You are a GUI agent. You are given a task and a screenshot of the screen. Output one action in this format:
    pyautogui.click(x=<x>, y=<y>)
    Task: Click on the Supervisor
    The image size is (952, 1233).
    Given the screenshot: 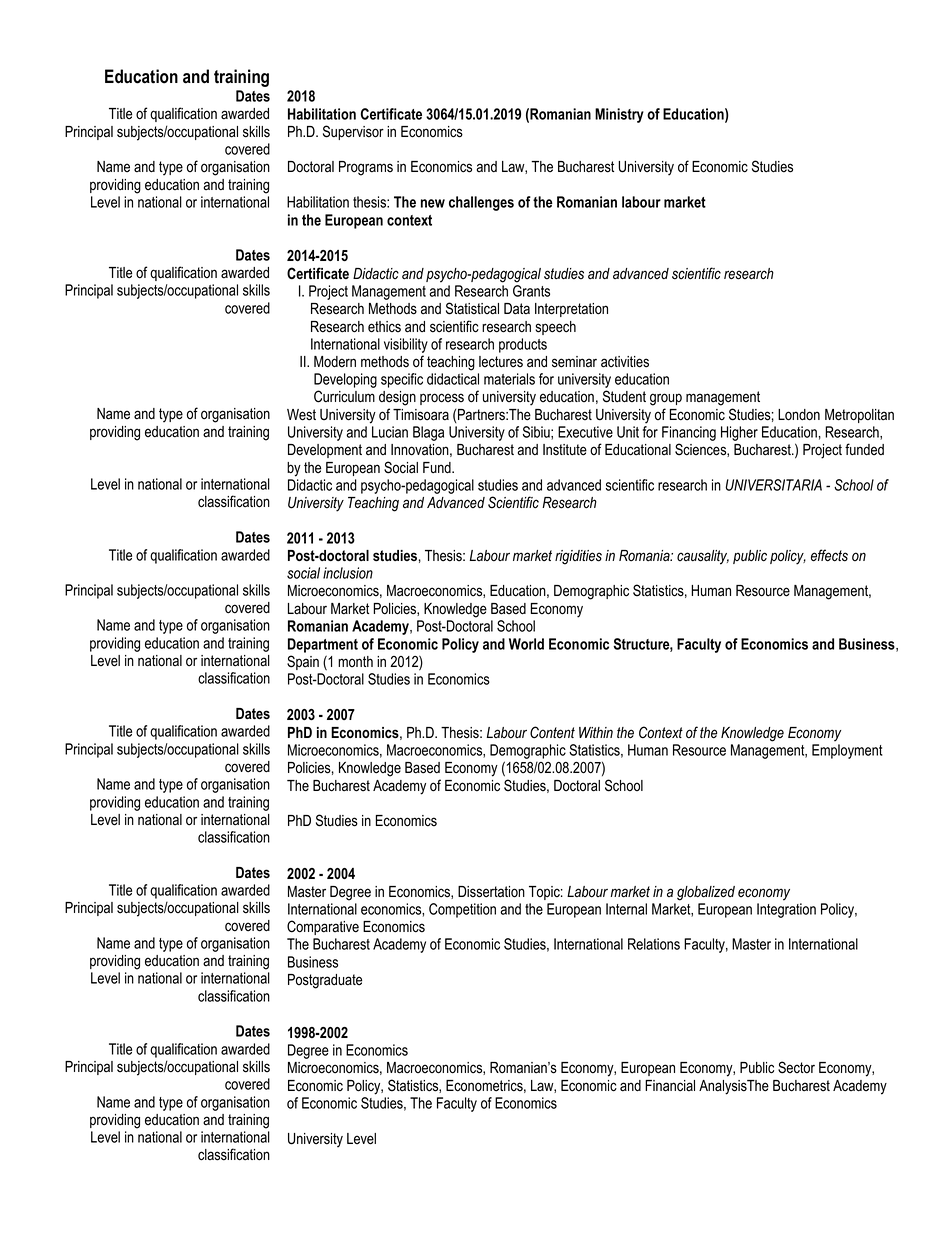 What is the action you would take?
    pyautogui.click(x=353, y=132)
